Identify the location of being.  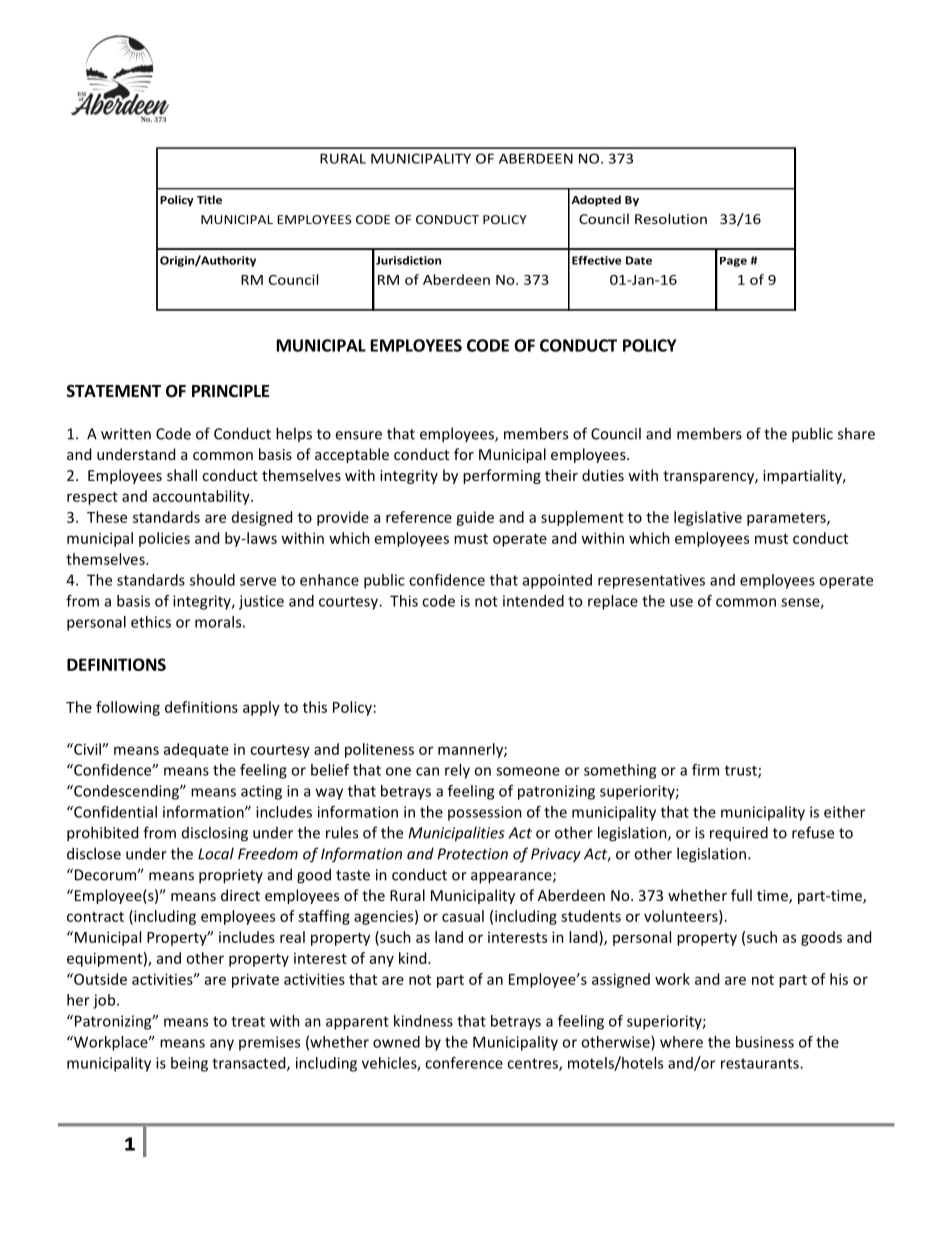
(189, 1064).
